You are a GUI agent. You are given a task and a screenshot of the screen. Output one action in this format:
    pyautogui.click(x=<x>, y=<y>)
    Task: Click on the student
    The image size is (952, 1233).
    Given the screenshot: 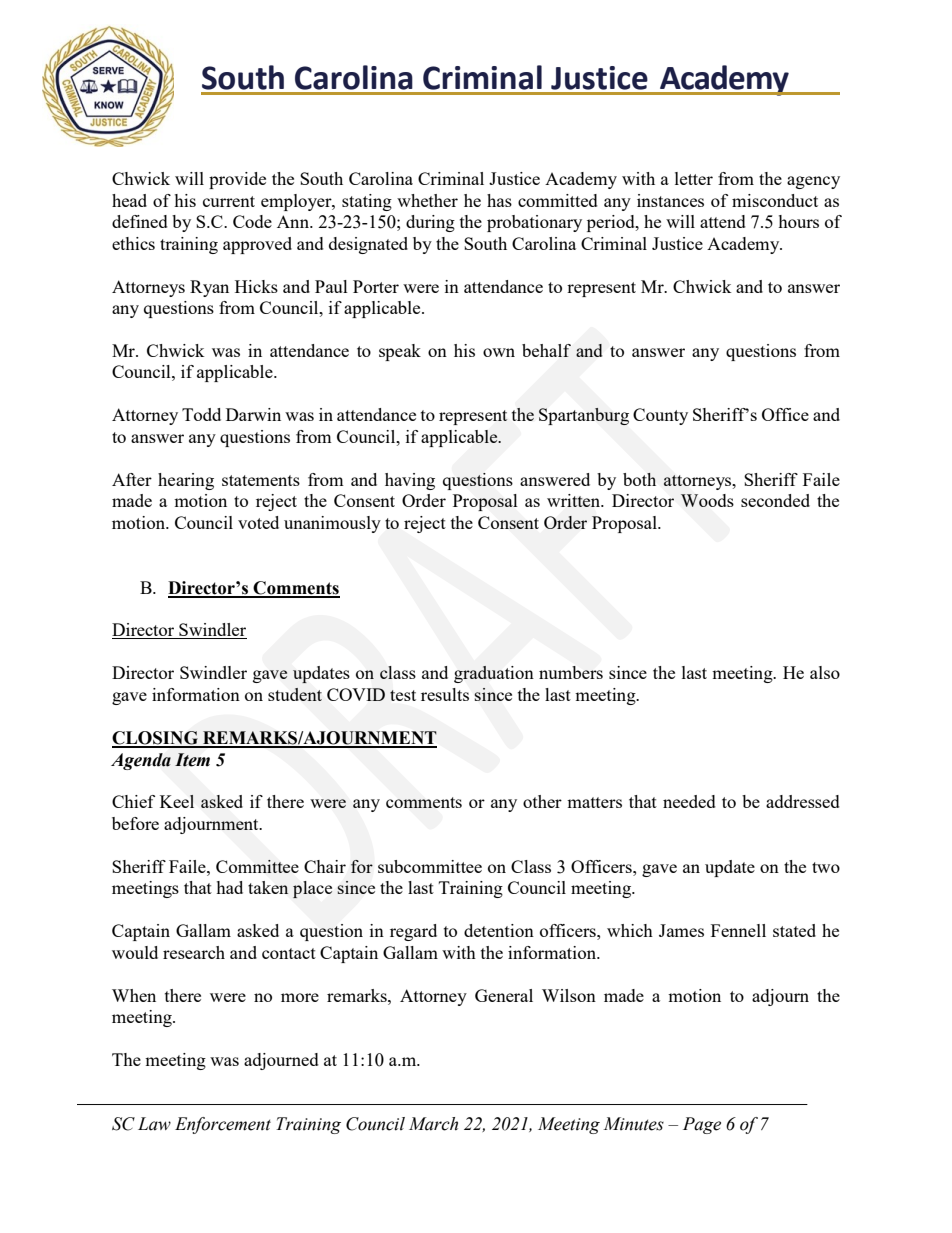 What is the action you would take?
    pyautogui.click(x=295, y=694)
